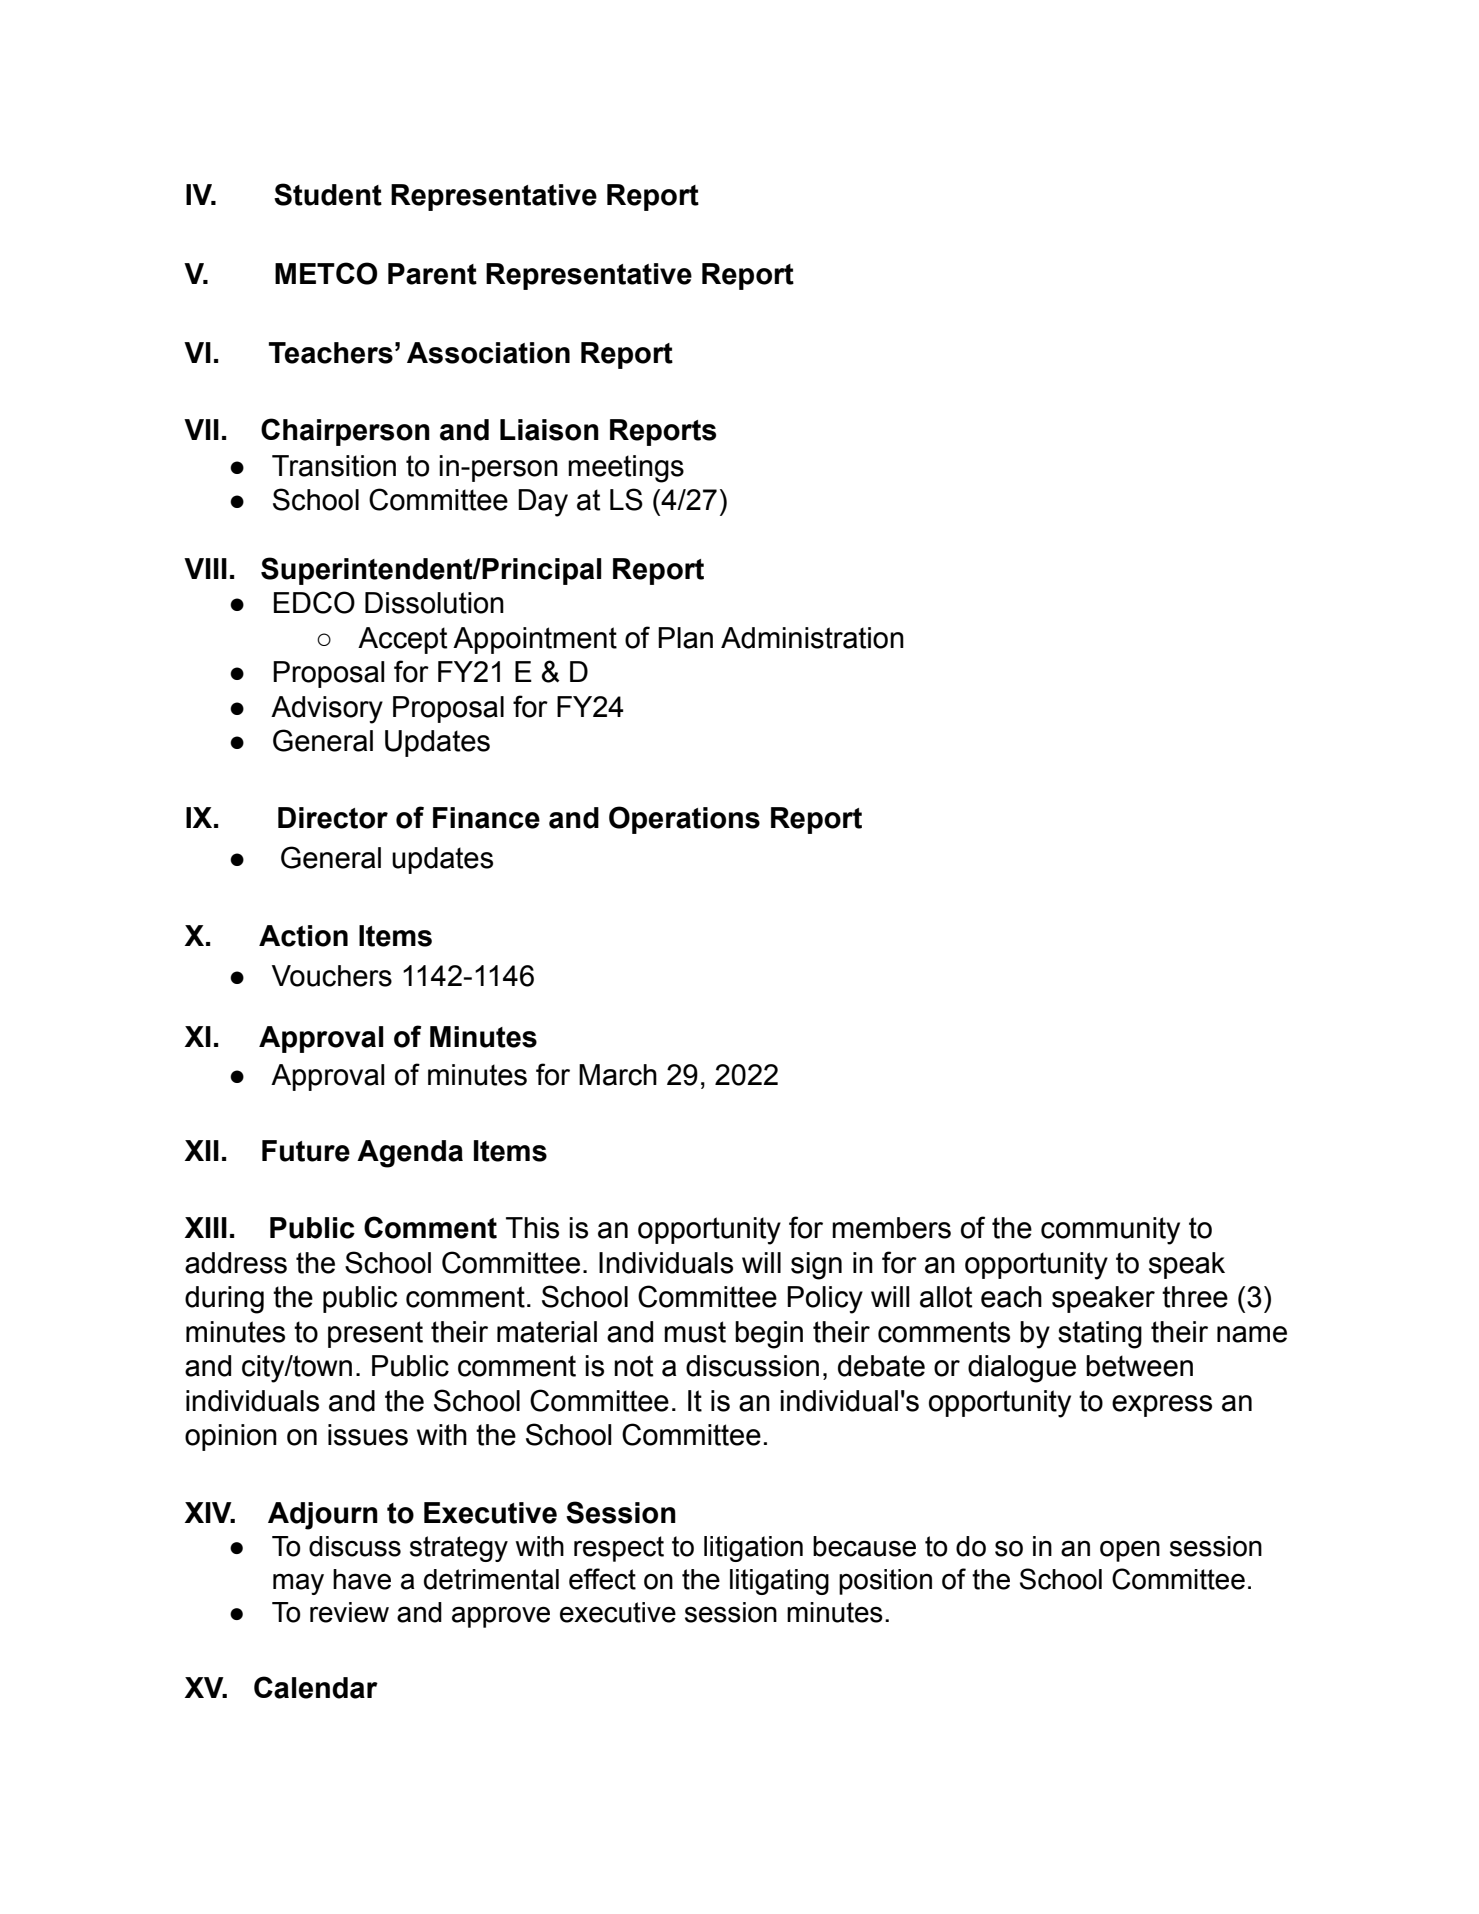  I want to click on meetings, so click(626, 469).
